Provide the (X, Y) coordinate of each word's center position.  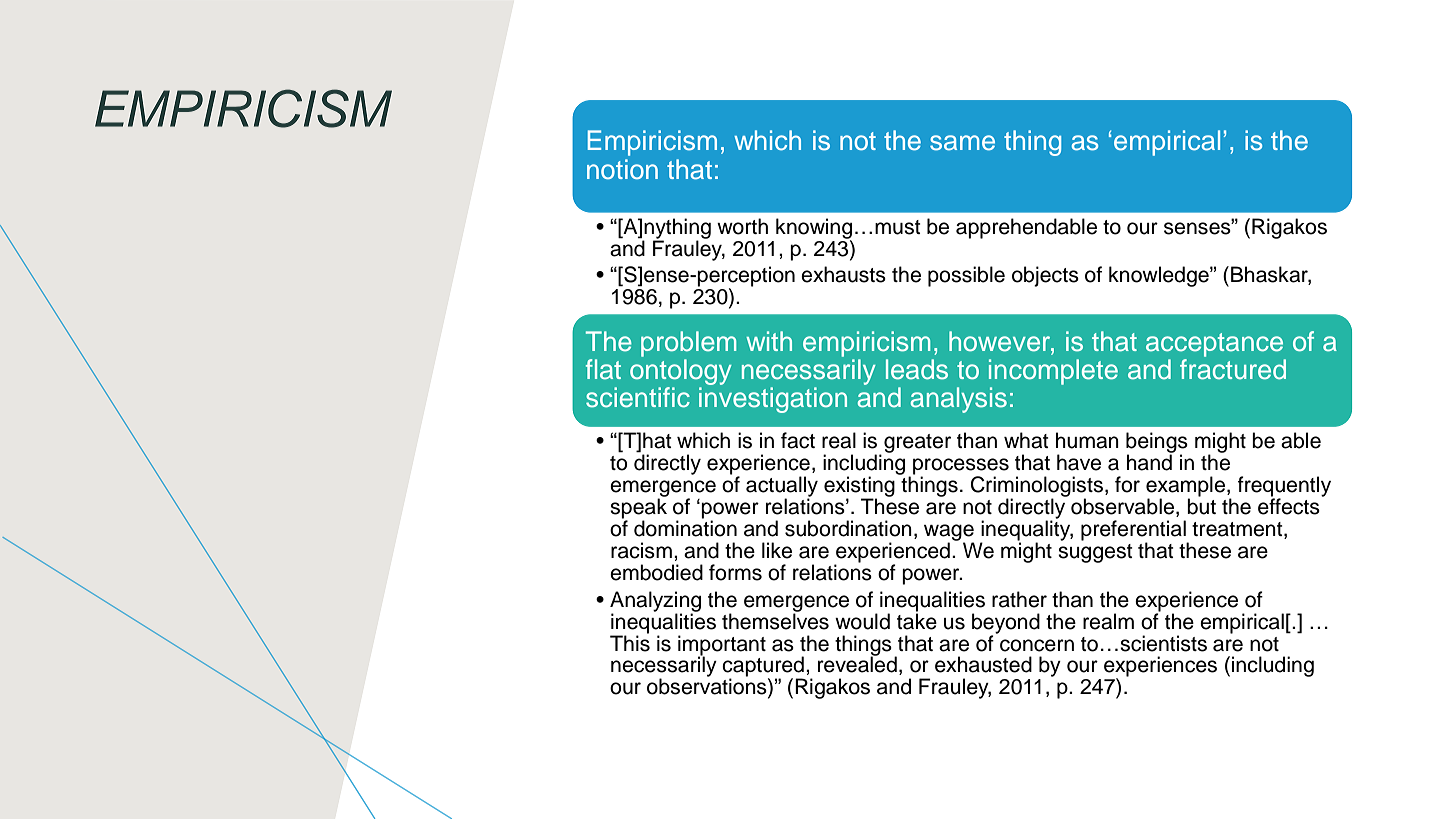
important (722, 646)
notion (622, 169)
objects (1045, 276)
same (962, 143)
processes (961, 467)
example (1187, 487)
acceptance (1214, 345)
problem (688, 344)
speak (638, 508)
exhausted (983, 664)
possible (966, 276)
